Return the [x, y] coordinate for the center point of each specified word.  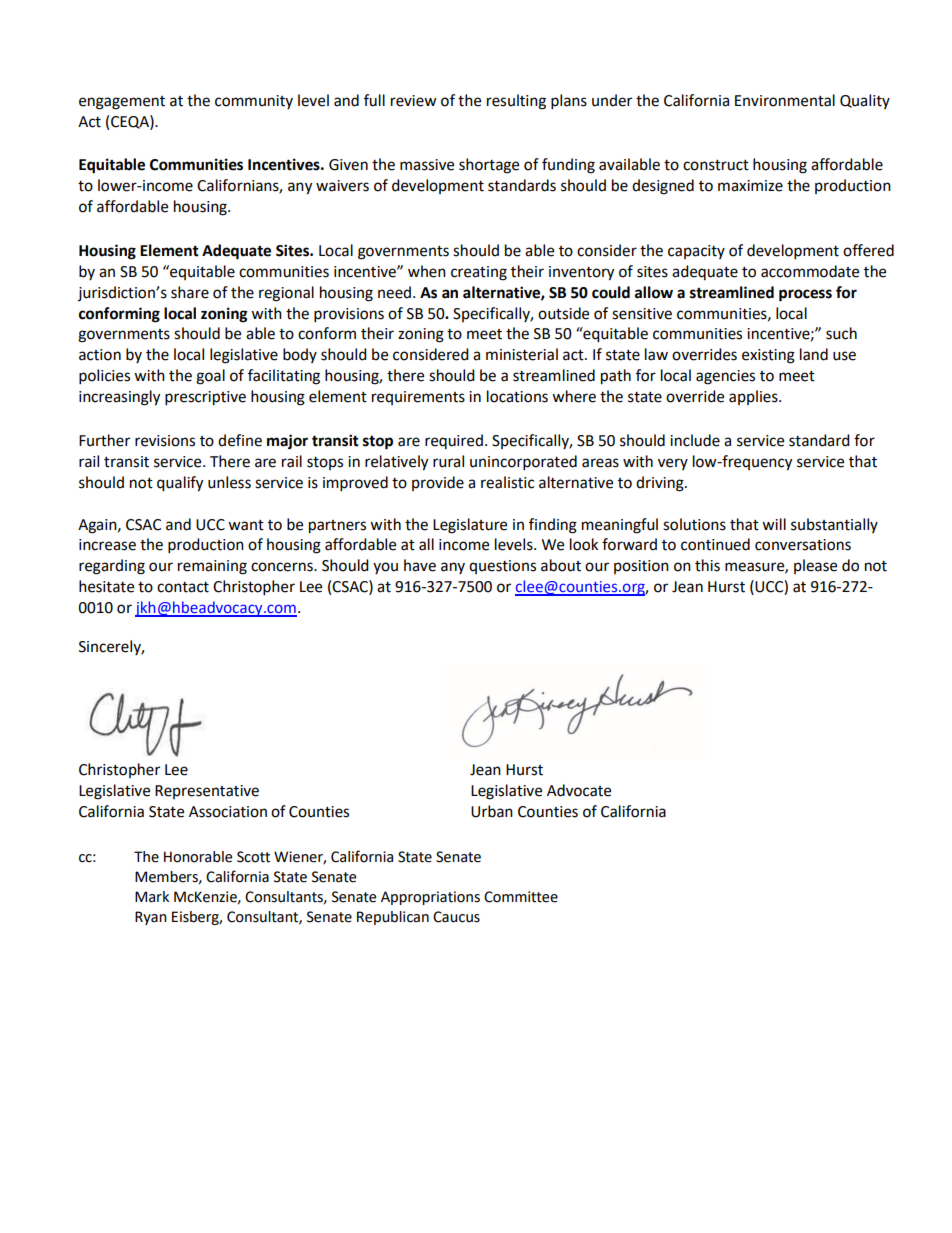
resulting [516, 102]
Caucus [456, 917]
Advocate [579, 790]
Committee [521, 897]
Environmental [785, 100]
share [190, 292]
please [815, 566]
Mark [152, 897]
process [805, 295]
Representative [207, 792]
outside [563, 313]
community [254, 102]
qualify [180, 484]
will [774, 524]
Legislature [470, 526]
